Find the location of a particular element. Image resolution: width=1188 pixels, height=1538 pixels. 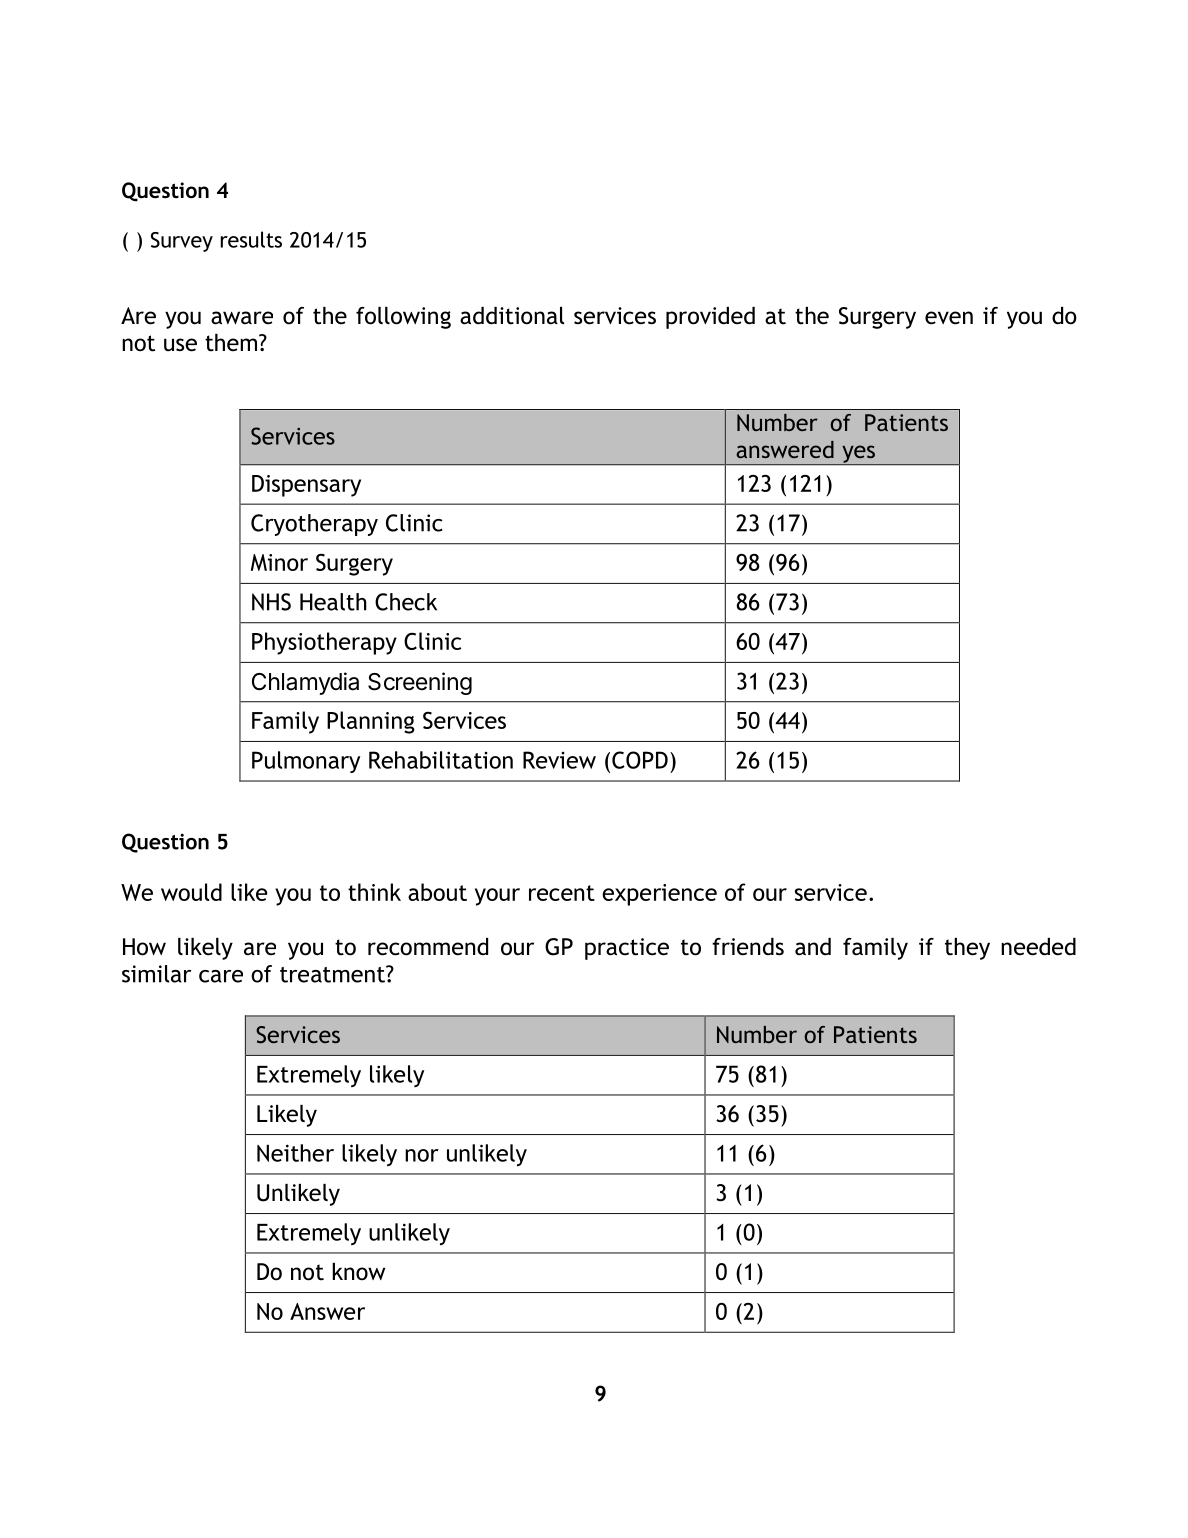

even is located at coordinates (949, 318).
